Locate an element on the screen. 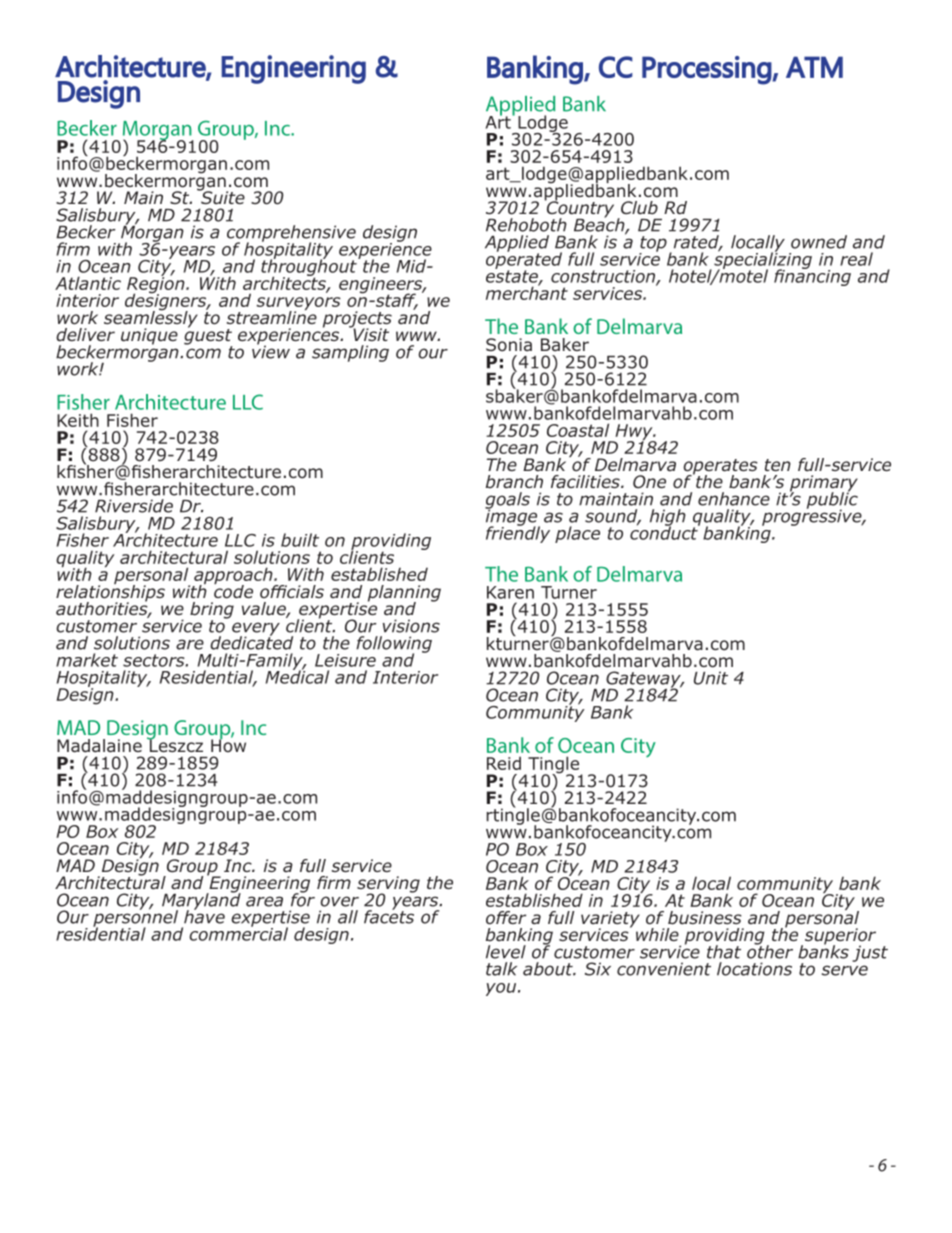  Riverside is located at coordinates (134, 506).
